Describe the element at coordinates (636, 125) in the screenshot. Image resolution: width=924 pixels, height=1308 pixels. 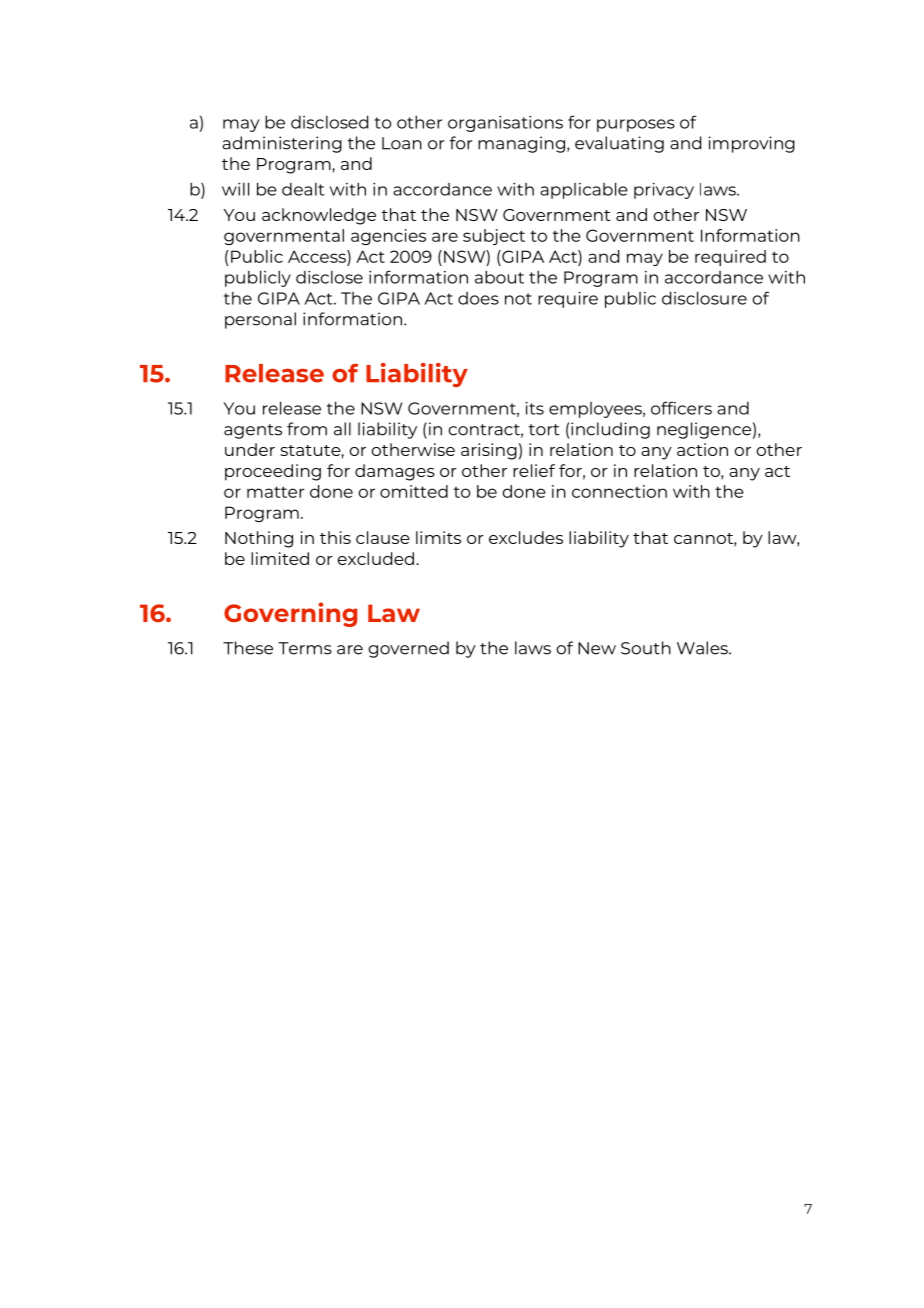
I see `purposes` at that location.
